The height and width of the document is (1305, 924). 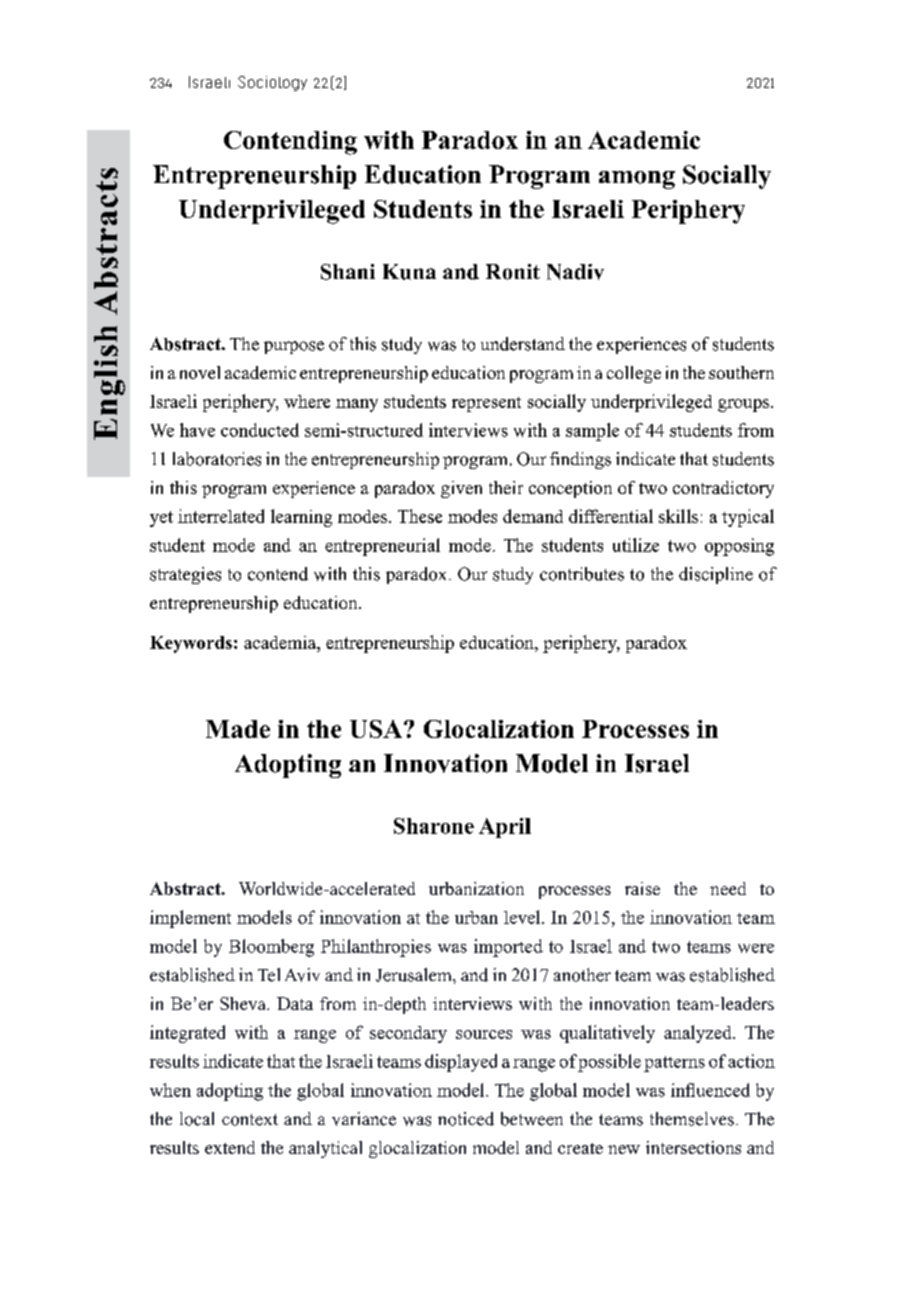 I want to click on laboratories, so click(x=217, y=459).
